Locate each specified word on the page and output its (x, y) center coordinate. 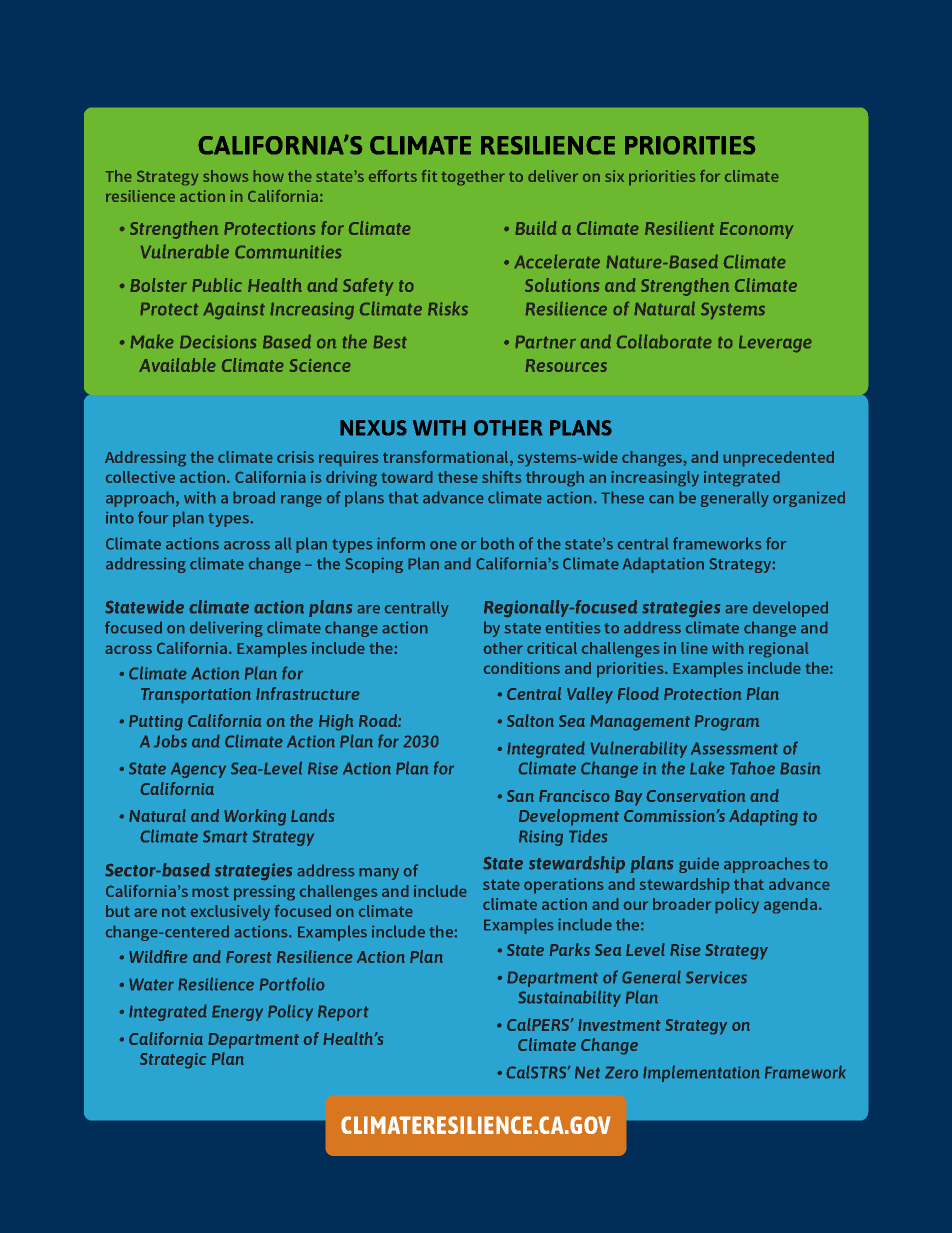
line (694, 648)
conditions (521, 668)
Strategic (173, 1061)
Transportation (196, 696)
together (473, 177)
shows (225, 176)
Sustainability (569, 998)
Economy (756, 230)
